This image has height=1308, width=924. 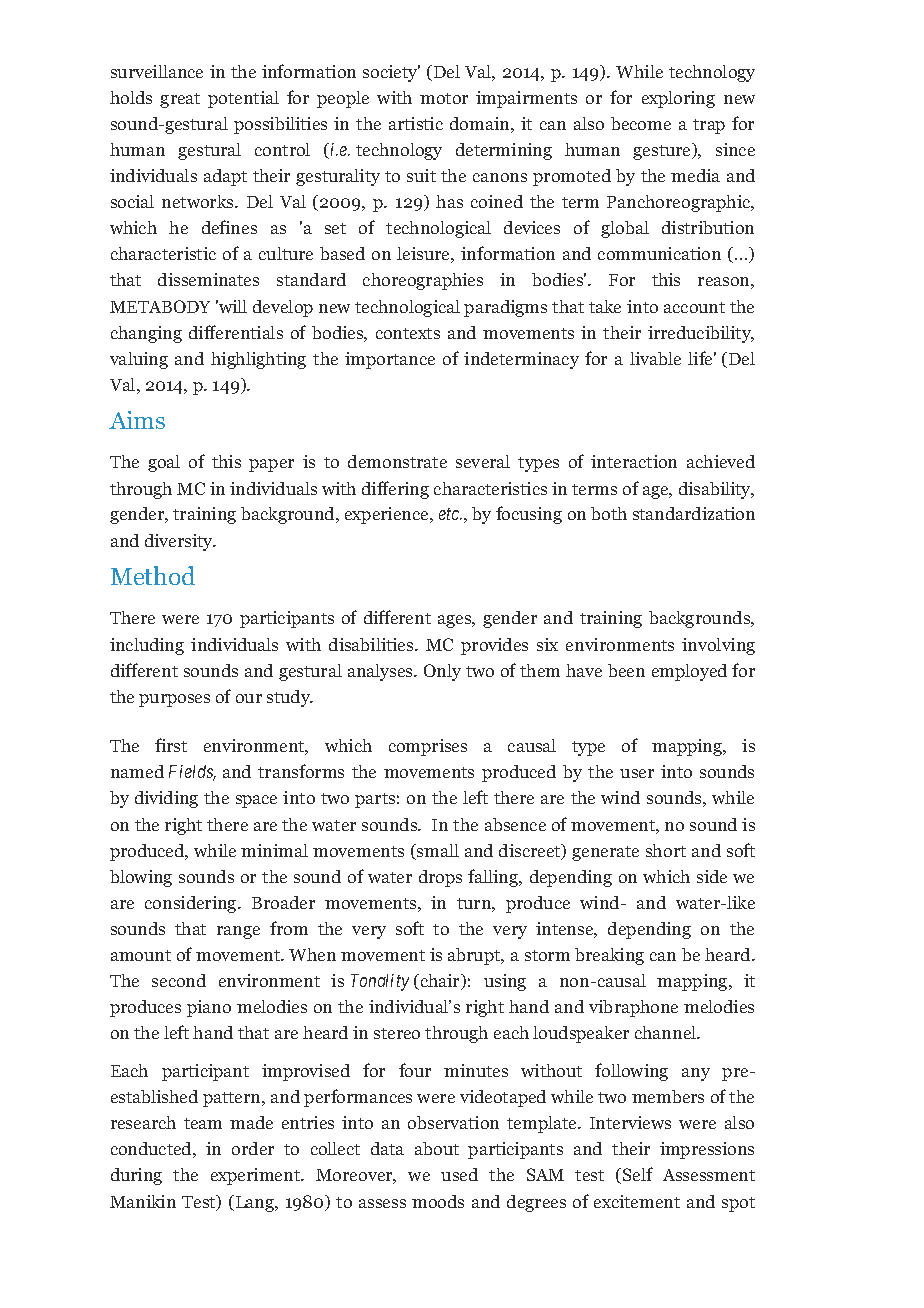 I want to click on Only, so click(x=442, y=672).
